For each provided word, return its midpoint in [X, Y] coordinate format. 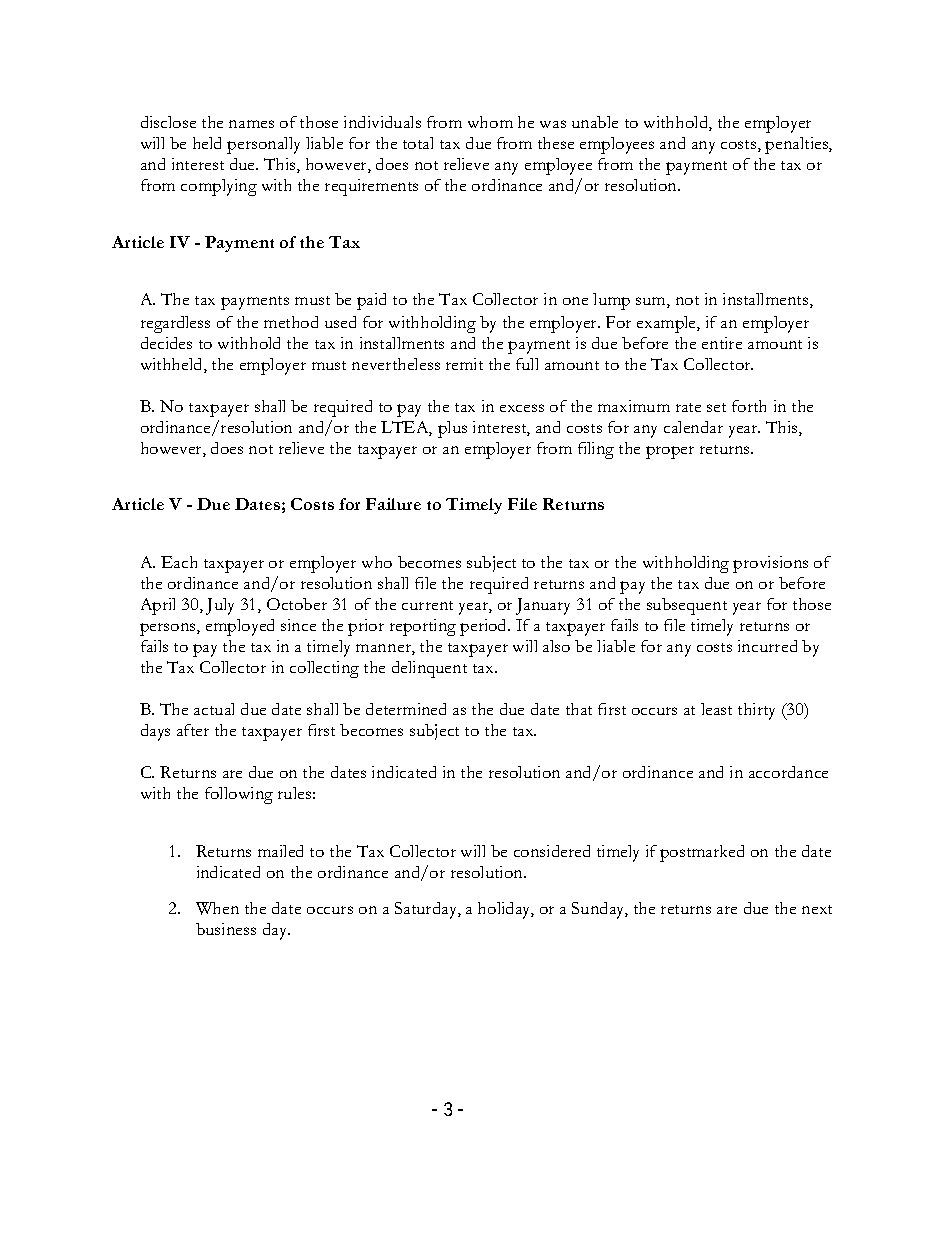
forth [749, 406]
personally [263, 145]
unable [595, 122]
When [217, 908]
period [485, 627]
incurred [767, 646]
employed [240, 627]
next [817, 909]
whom [490, 122]
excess [522, 408]
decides [166, 343]
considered [552, 851]
